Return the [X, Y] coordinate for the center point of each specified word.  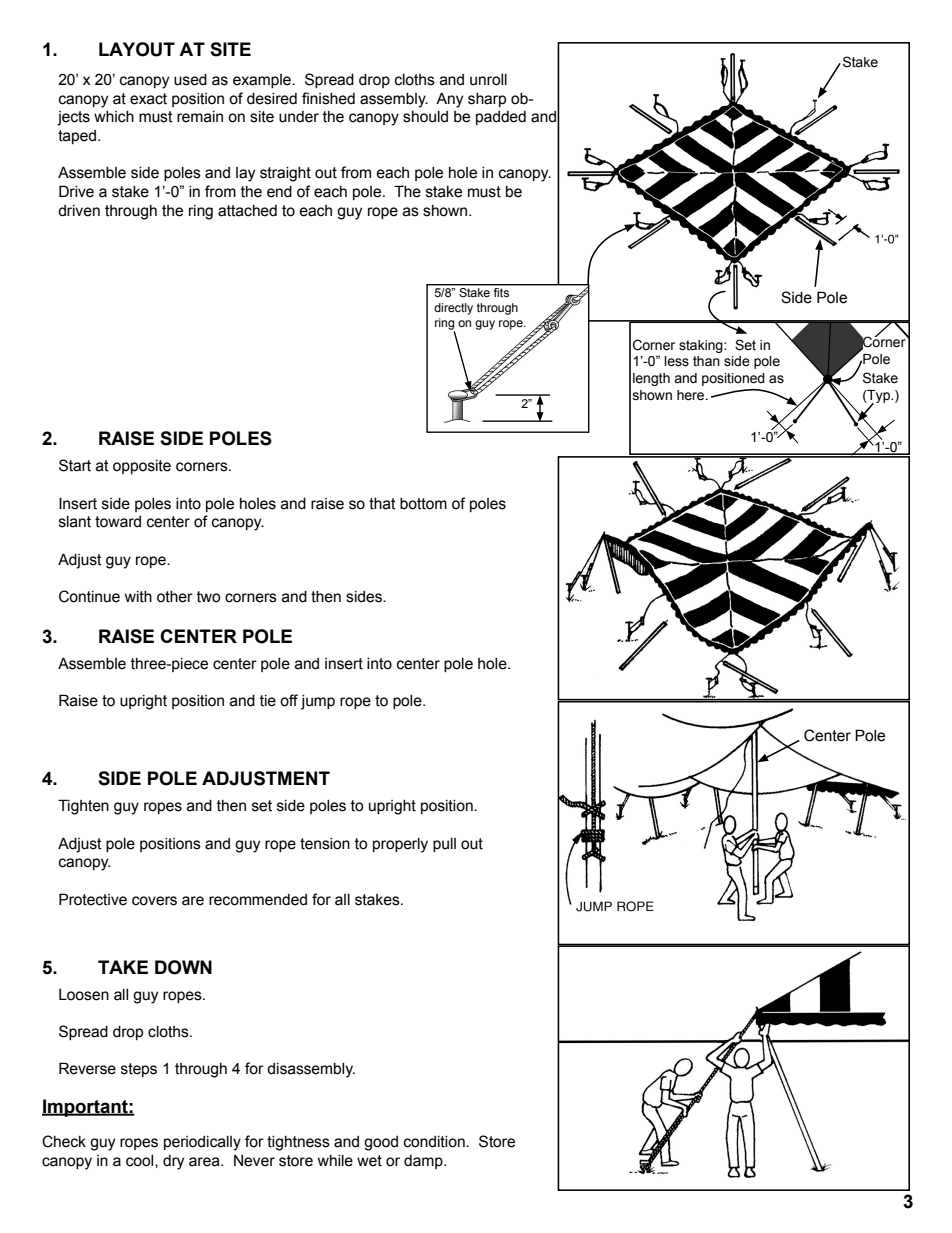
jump [318, 702]
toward [118, 522]
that [382, 504]
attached [247, 211]
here [692, 395]
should [425, 117]
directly [453, 309]
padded [501, 118]
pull [444, 845]
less [676, 361]
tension [325, 844]
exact [148, 99]
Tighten [83, 807]
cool [141, 1161]
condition [435, 1142]
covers [154, 901]
